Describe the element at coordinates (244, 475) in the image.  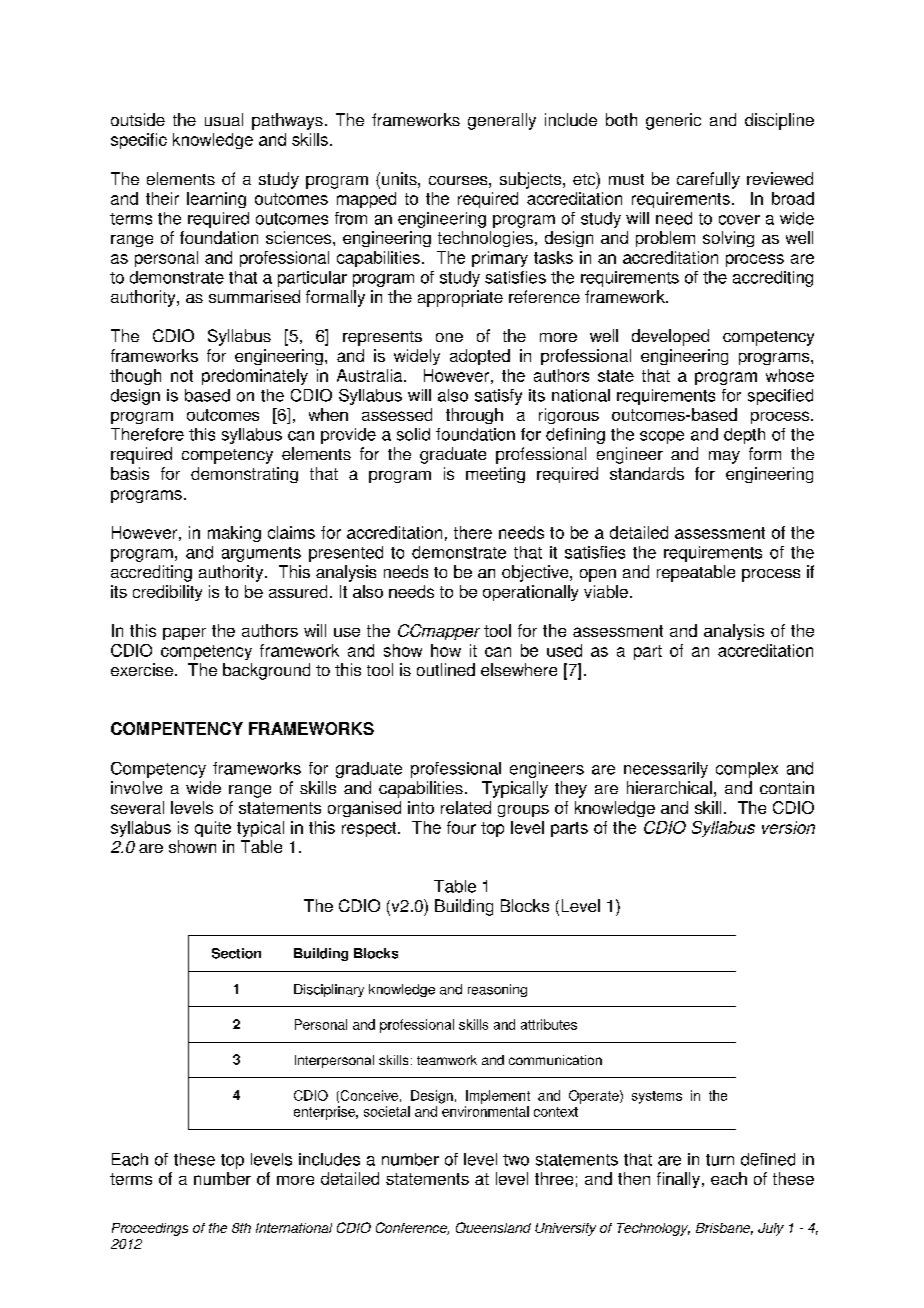
I see `demonstrating` at that location.
